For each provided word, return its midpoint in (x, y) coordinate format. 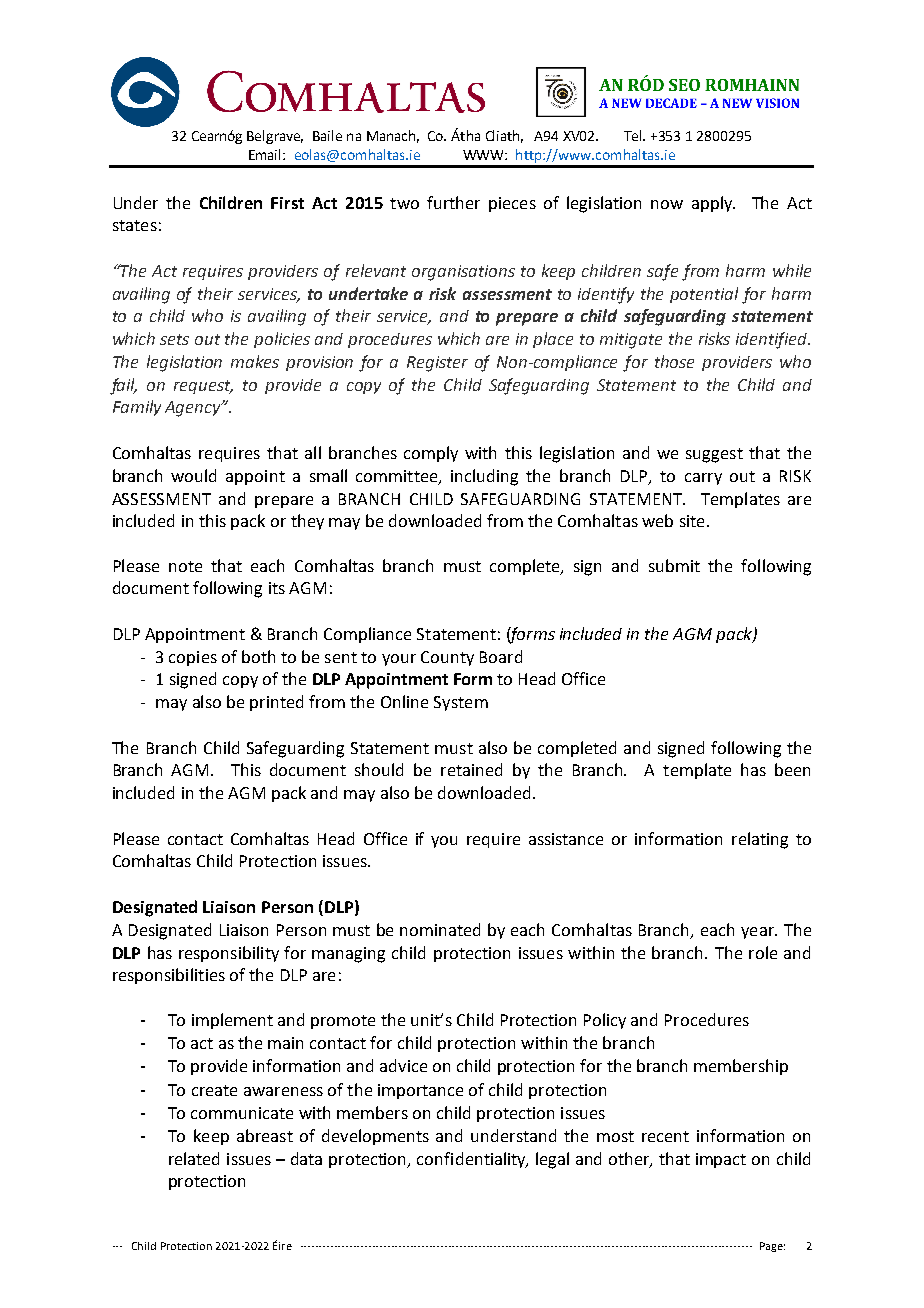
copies (193, 658)
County (447, 658)
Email (266, 154)
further (453, 202)
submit (674, 565)
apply (713, 204)
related (194, 1158)
